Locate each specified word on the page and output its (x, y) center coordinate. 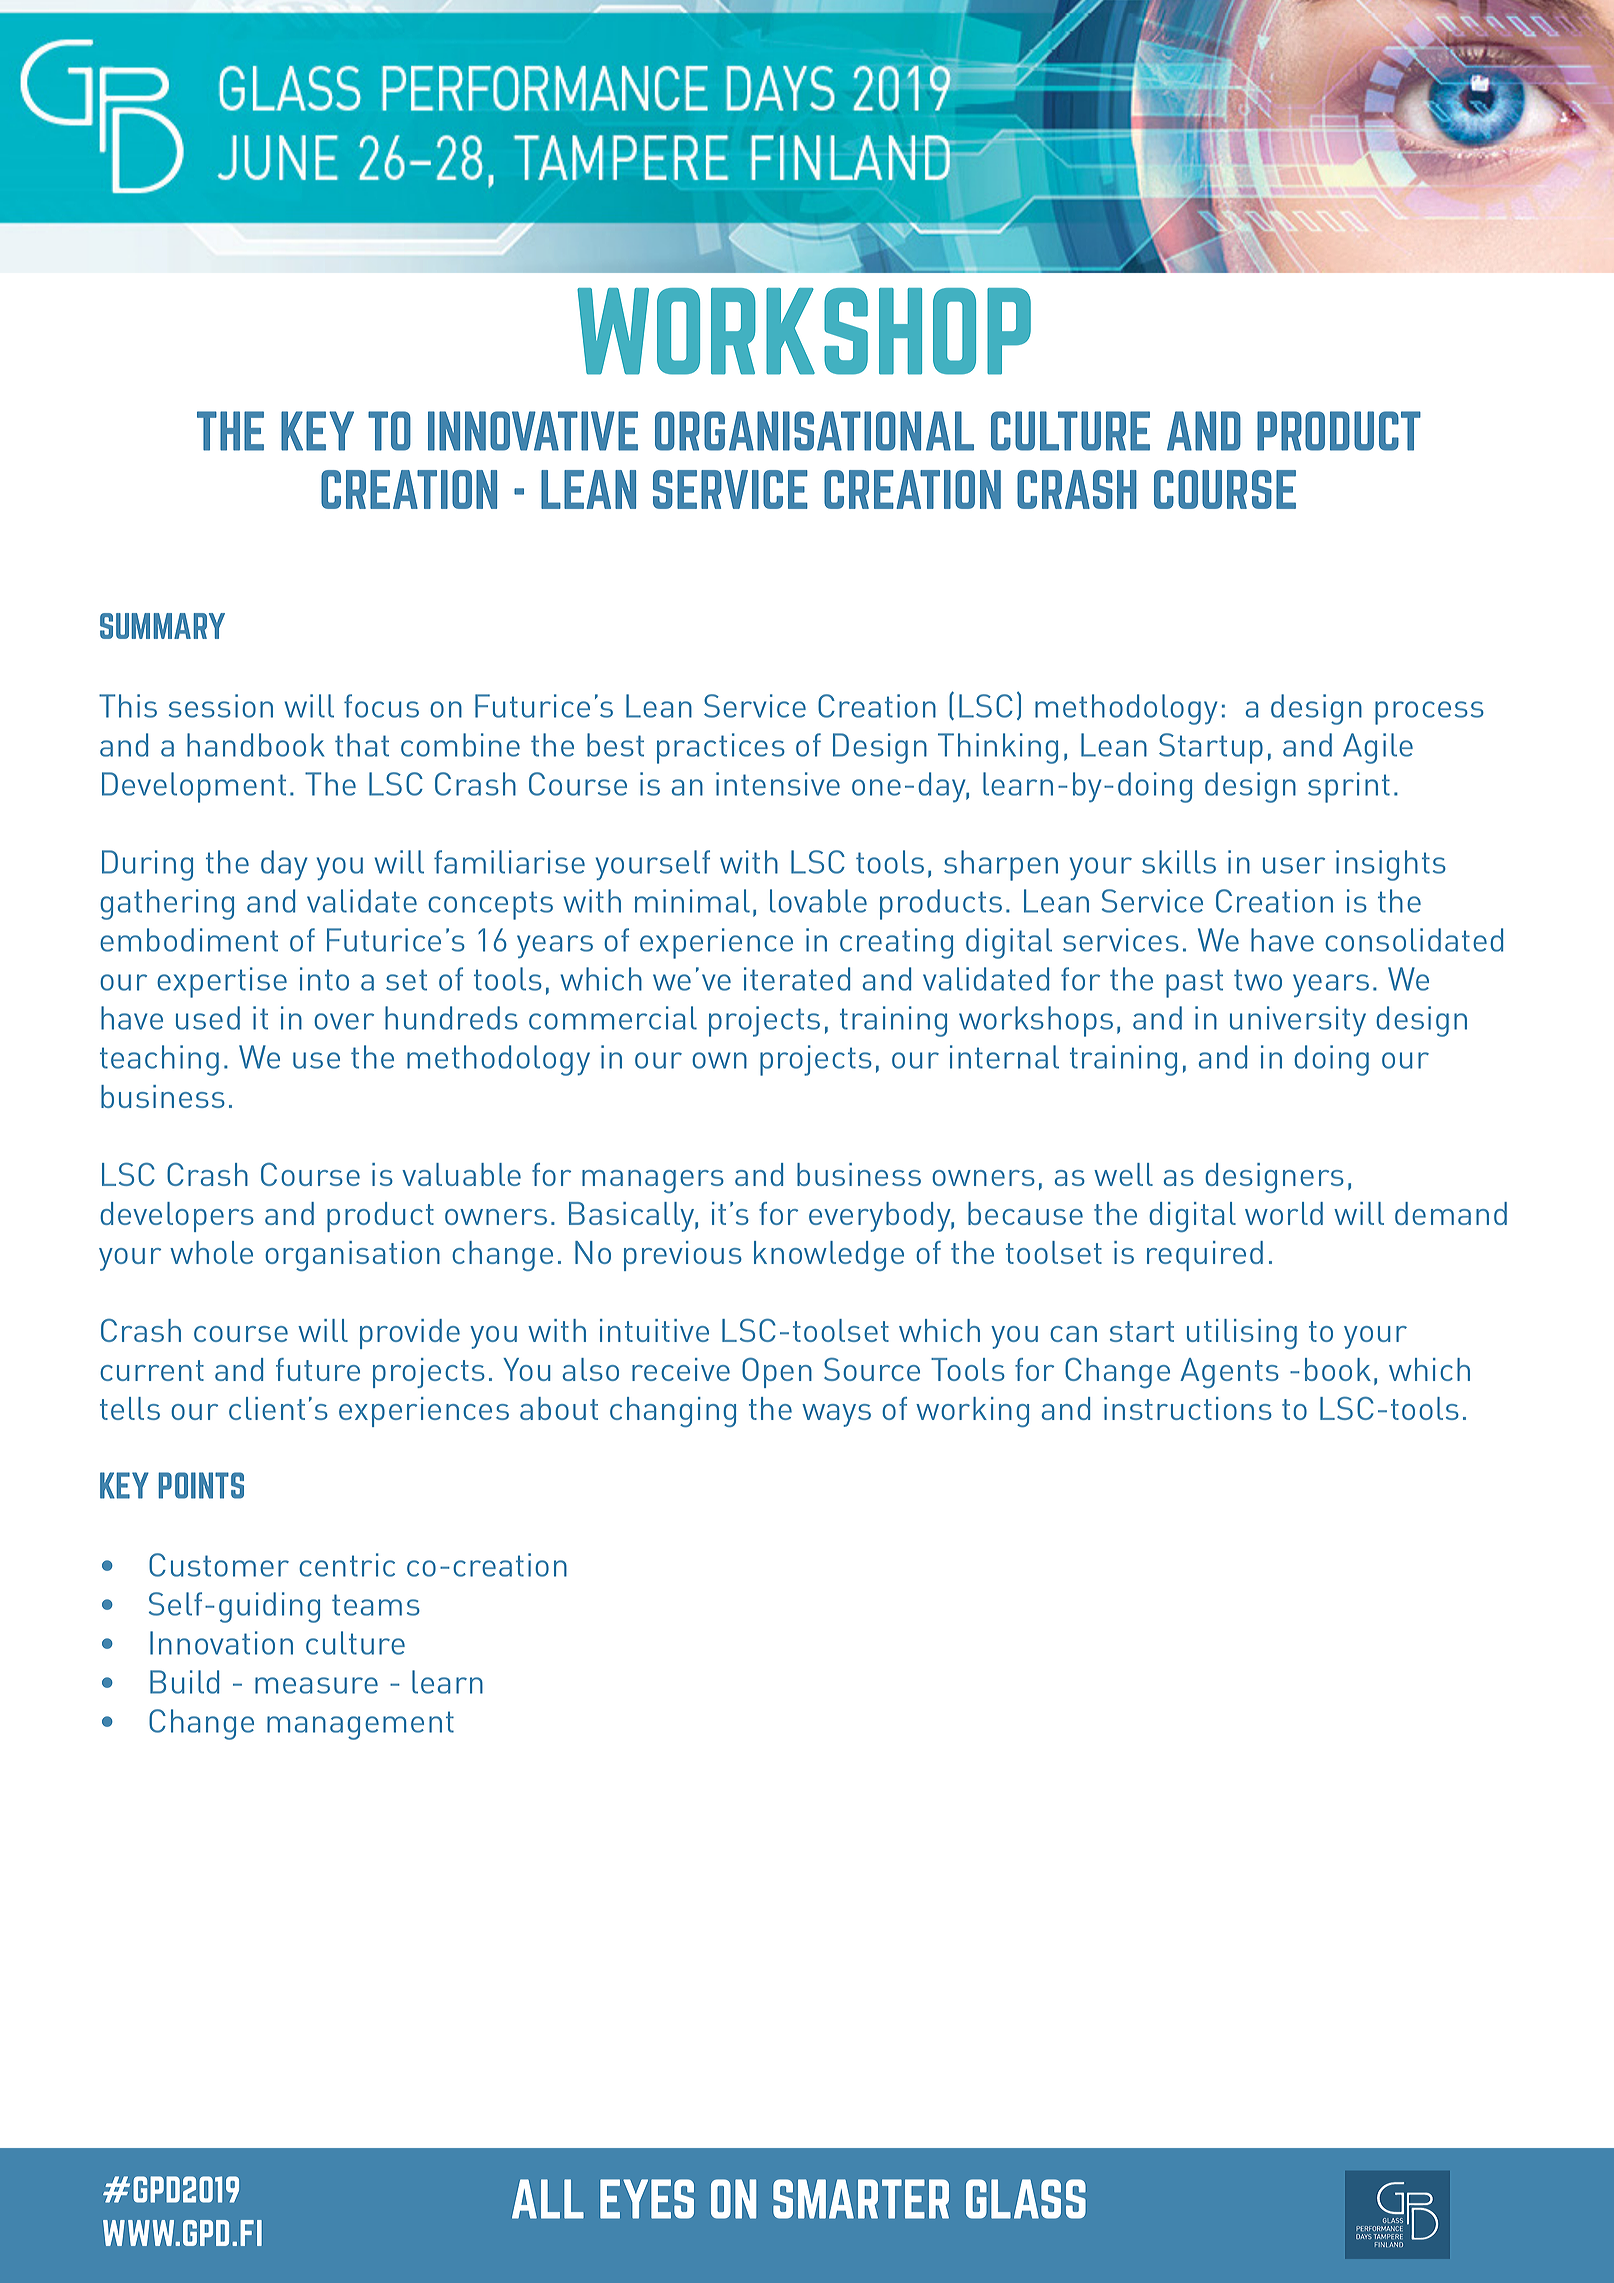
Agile (1378, 748)
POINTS (201, 1485)
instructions (1188, 1408)
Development (194, 787)
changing (673, 1412)
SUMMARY (162, 626)
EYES (647, 2199)
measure (316, 1685)
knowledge (829, 1256)
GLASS (1026, 2199)
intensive (778, 784)
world (1284, 1213)
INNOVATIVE (533, 431)
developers (177, 1217)
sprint (1349, 787)
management (360, 1725)
